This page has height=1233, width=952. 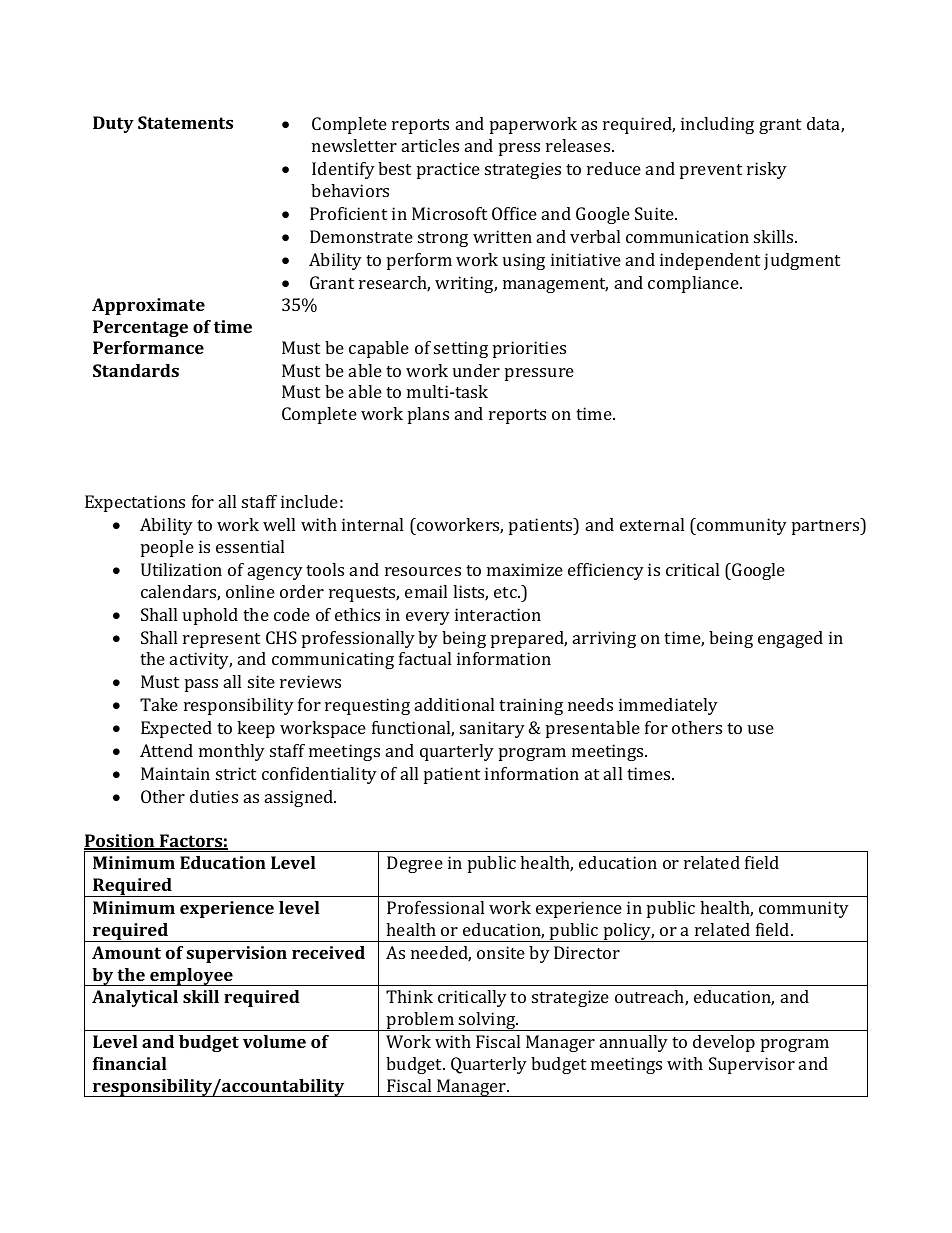 I want to click on Statements, so click(x=185, y=122).
